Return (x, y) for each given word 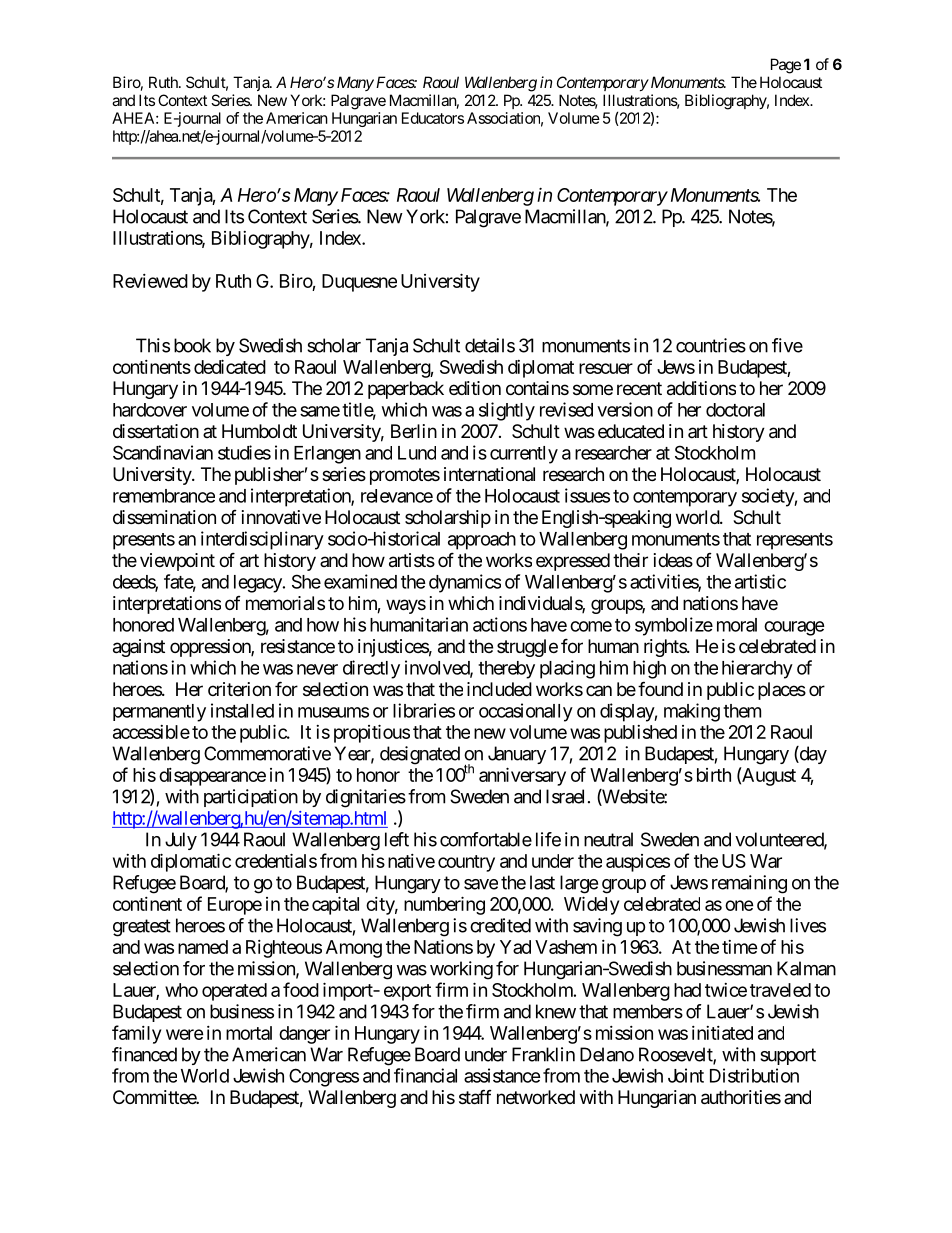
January (517, 755)
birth (714, 775)
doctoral (735, 410)
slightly (507, 411)
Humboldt (259, 431)
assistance (502, 1075)
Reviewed (150, 281)
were (185, 1034)
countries (711, 345)
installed (242, 710)
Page (786, 66)
